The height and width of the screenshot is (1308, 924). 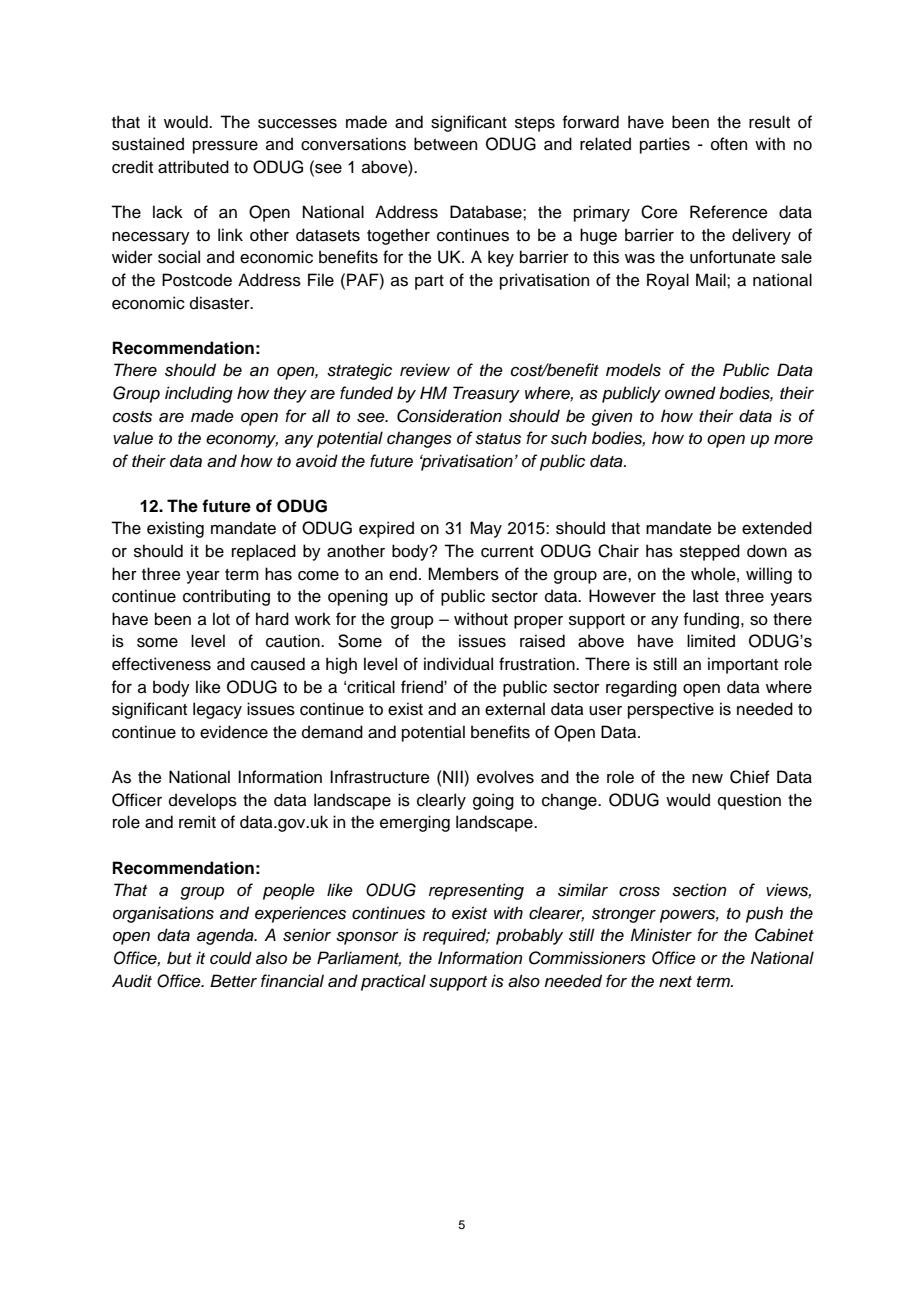 I want to click on stepped, so click(x=710, y=552).
